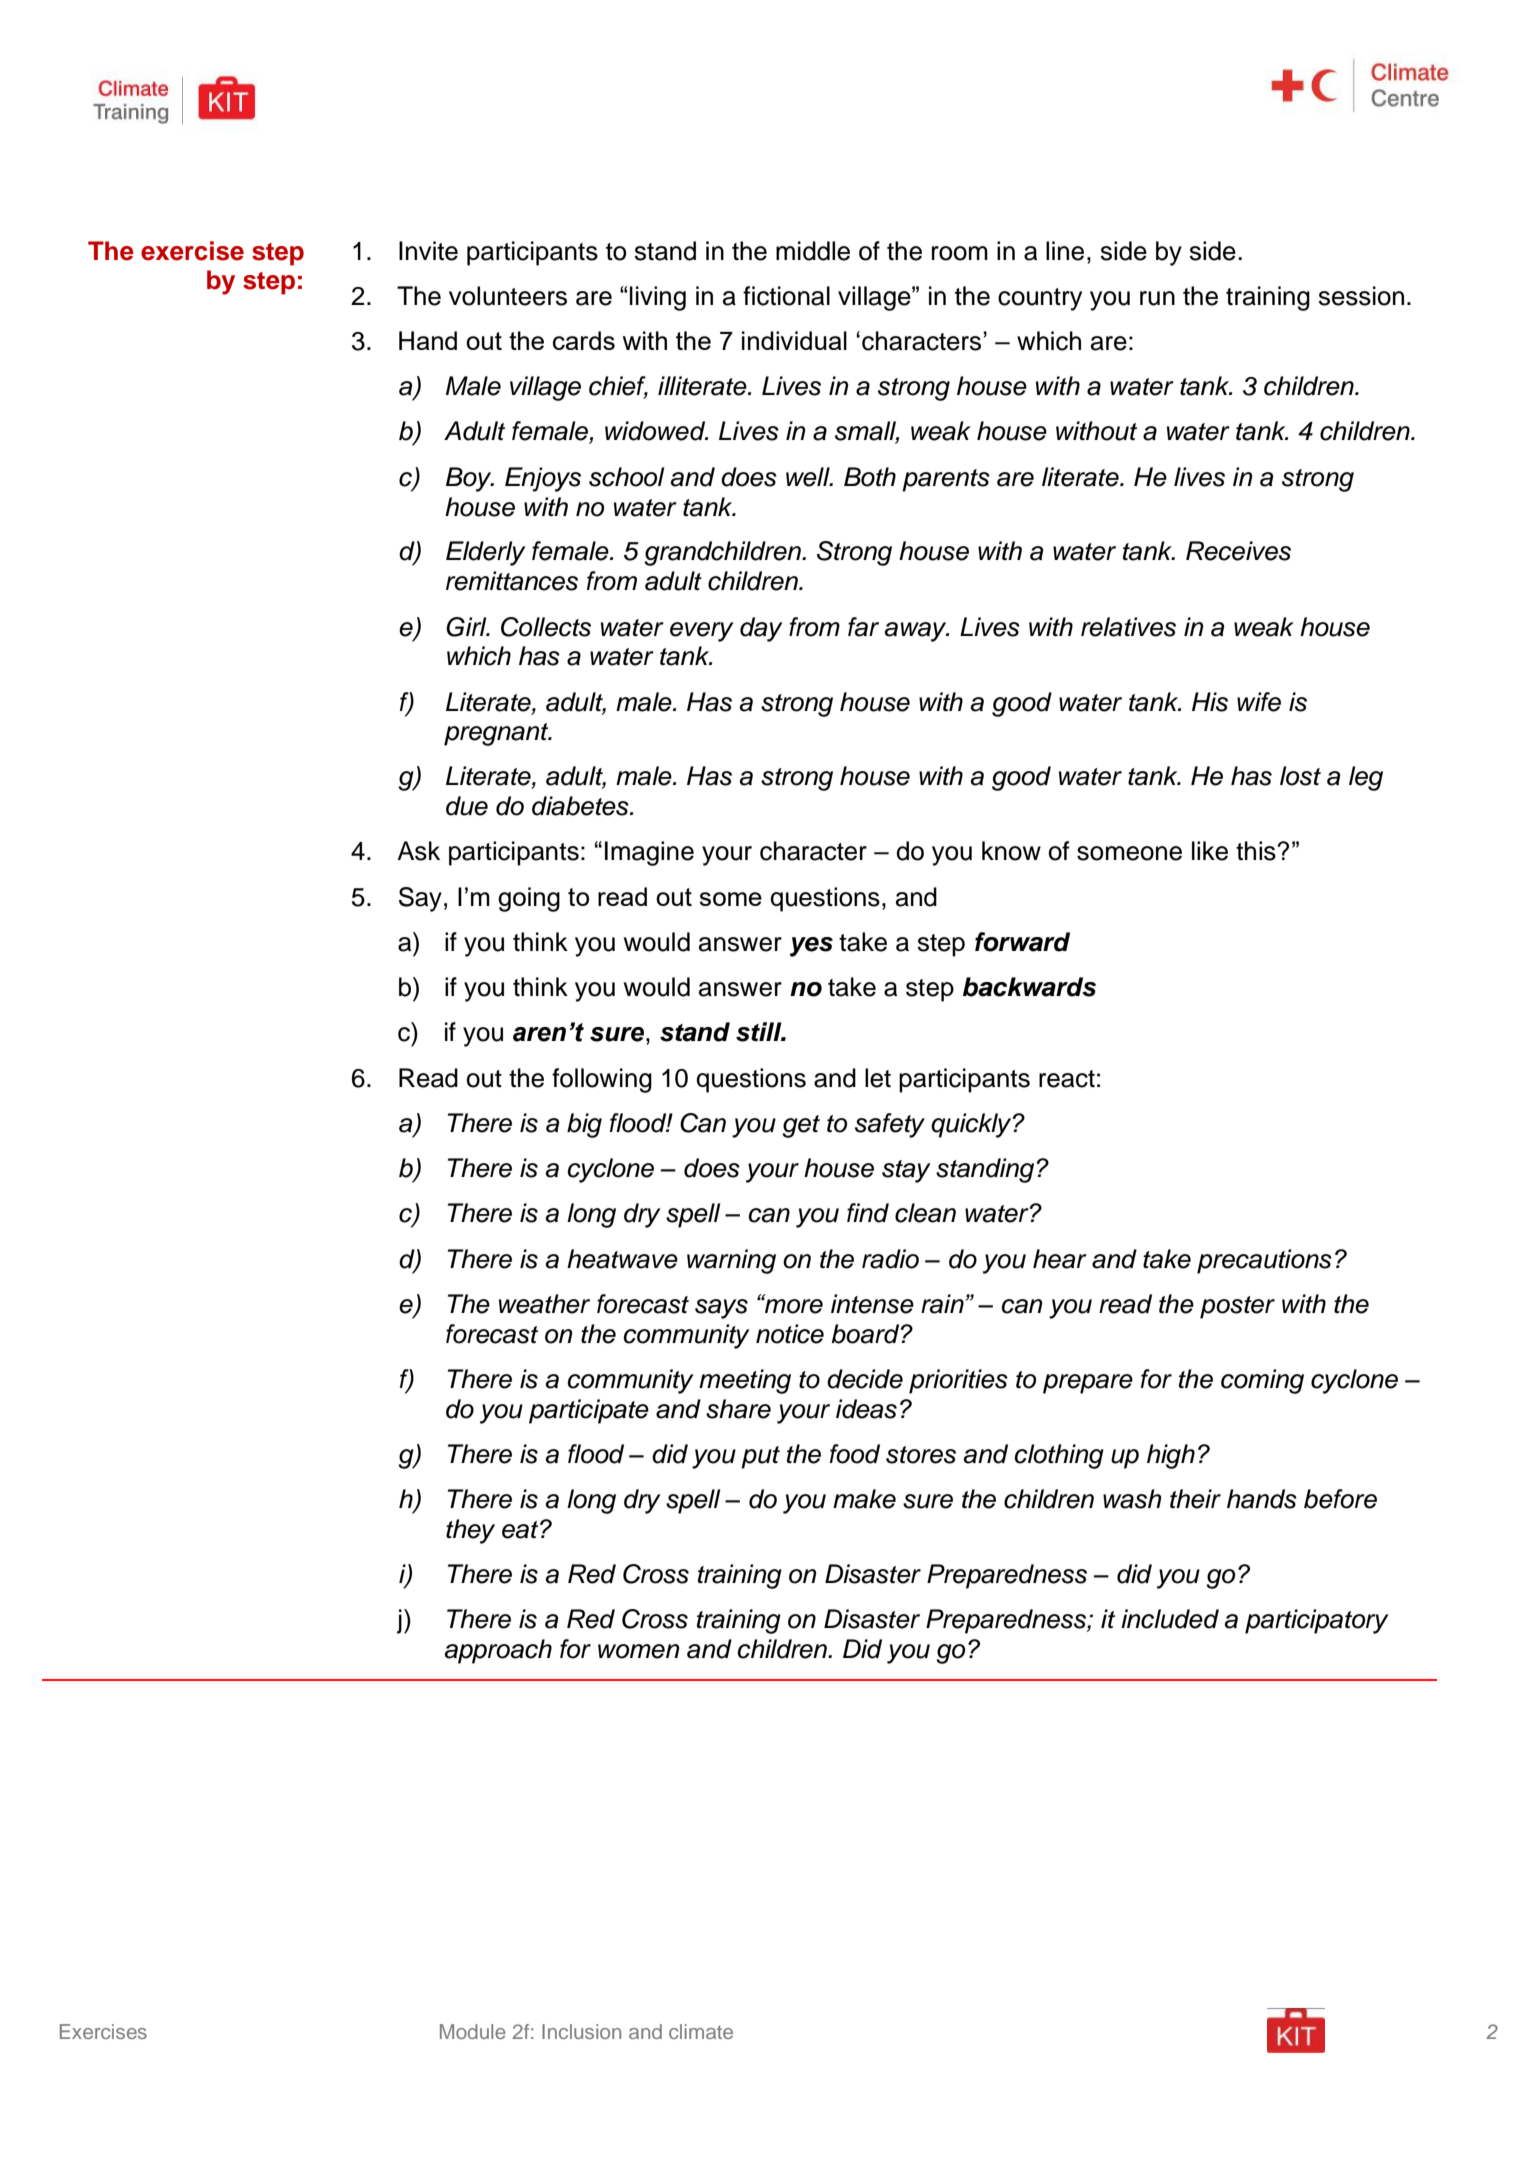 Image resolution: width=1539 pixels, height=2176 pixels. What do you see at coordinates (1262, 1381) in the image?
I see `coming` at bounding box center [1262, 1381].
